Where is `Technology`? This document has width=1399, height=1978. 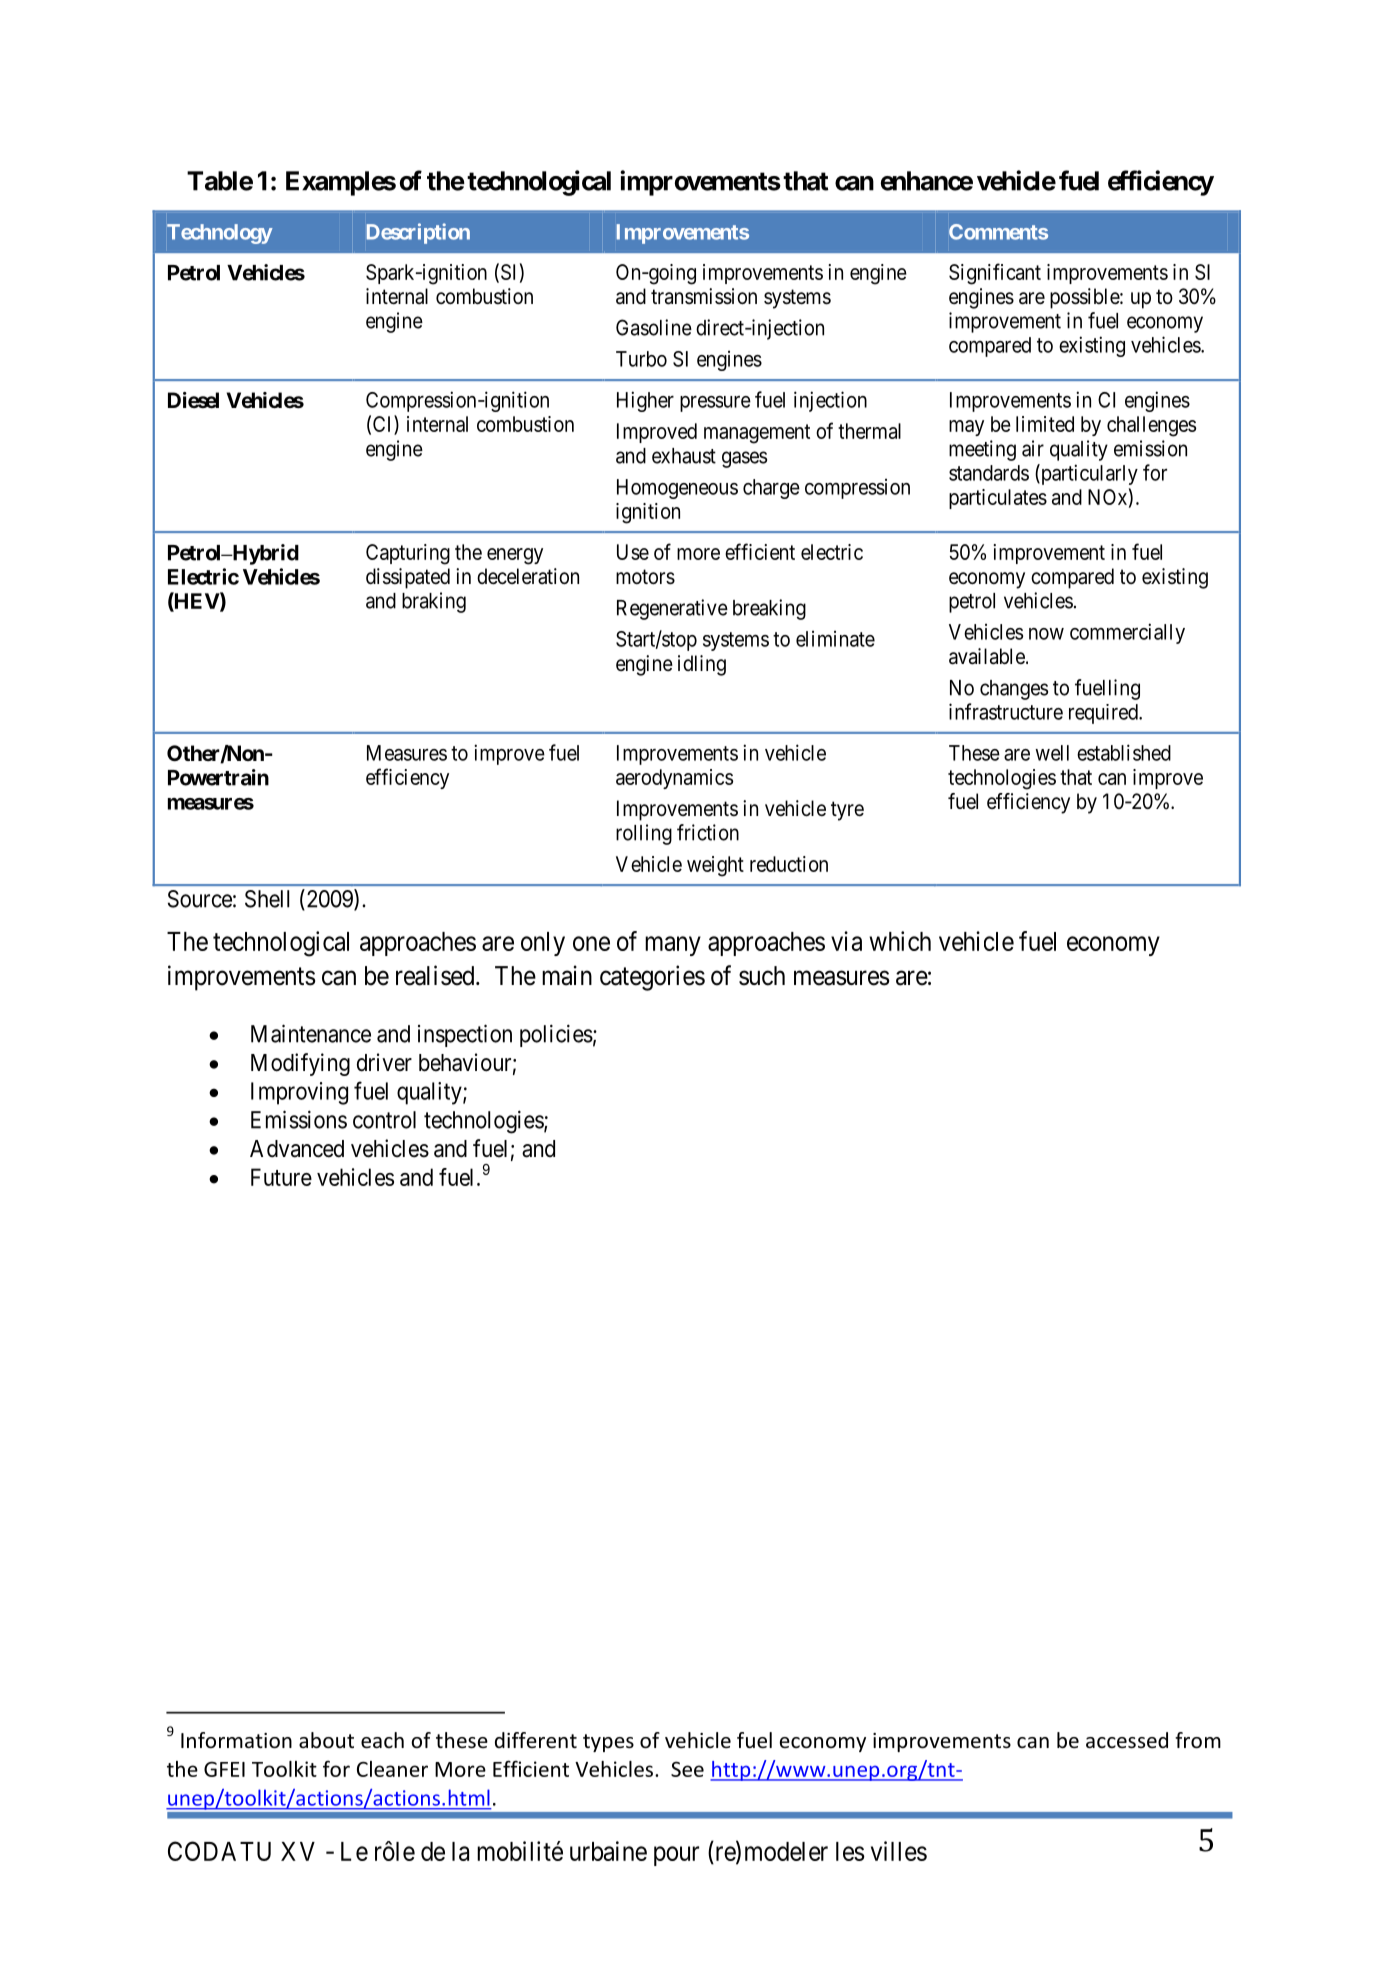 Technology is located at coordinates (220, 234).
